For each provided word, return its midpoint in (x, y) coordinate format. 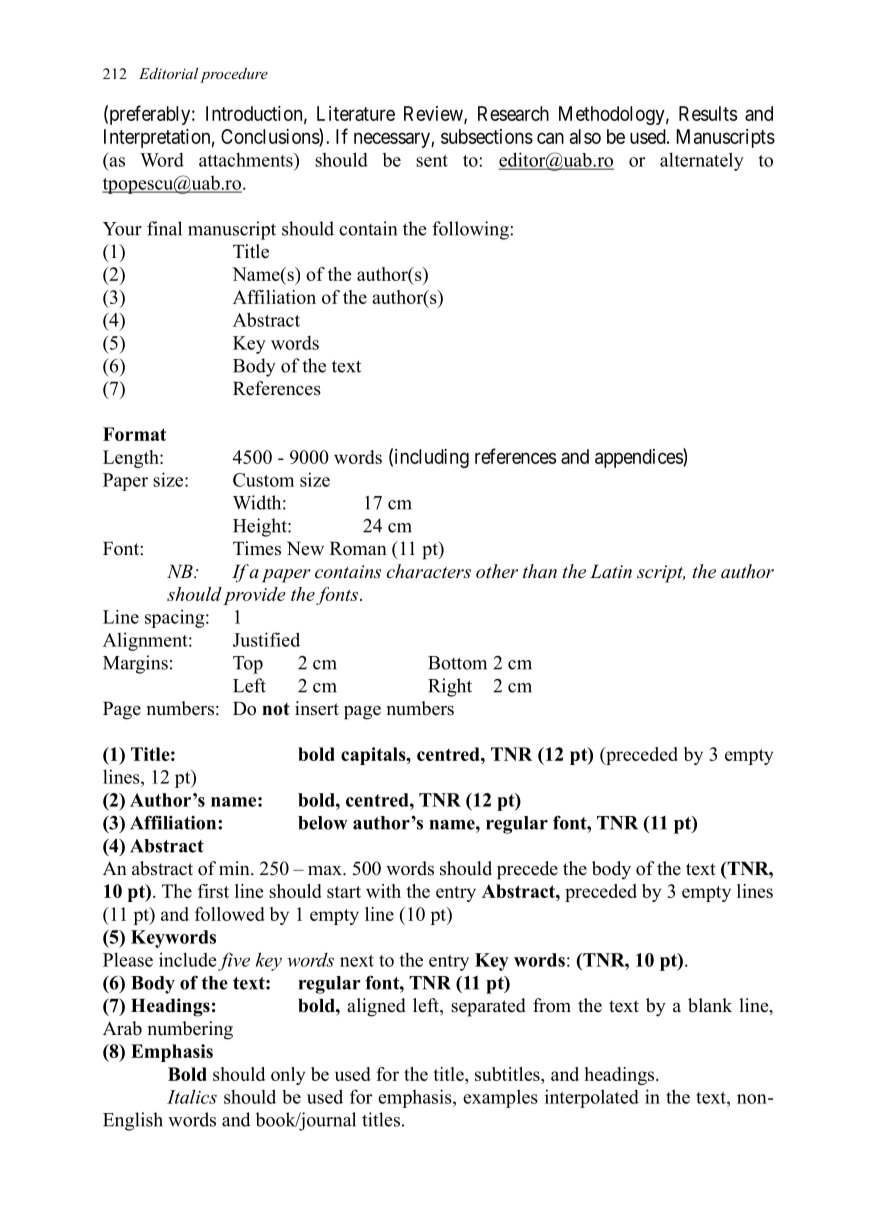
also (585, 136)
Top (248, 665)
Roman (358, 548)
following (471, 230)
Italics (192, 1097)
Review (434, 114)
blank (710, 1005)
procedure (234, 75)
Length (132, 459)
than (540, 571)
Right (450, 687)
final (164, 228)
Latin (611, 571)
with (383, 891)
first (213, 891)
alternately (702, 161)
